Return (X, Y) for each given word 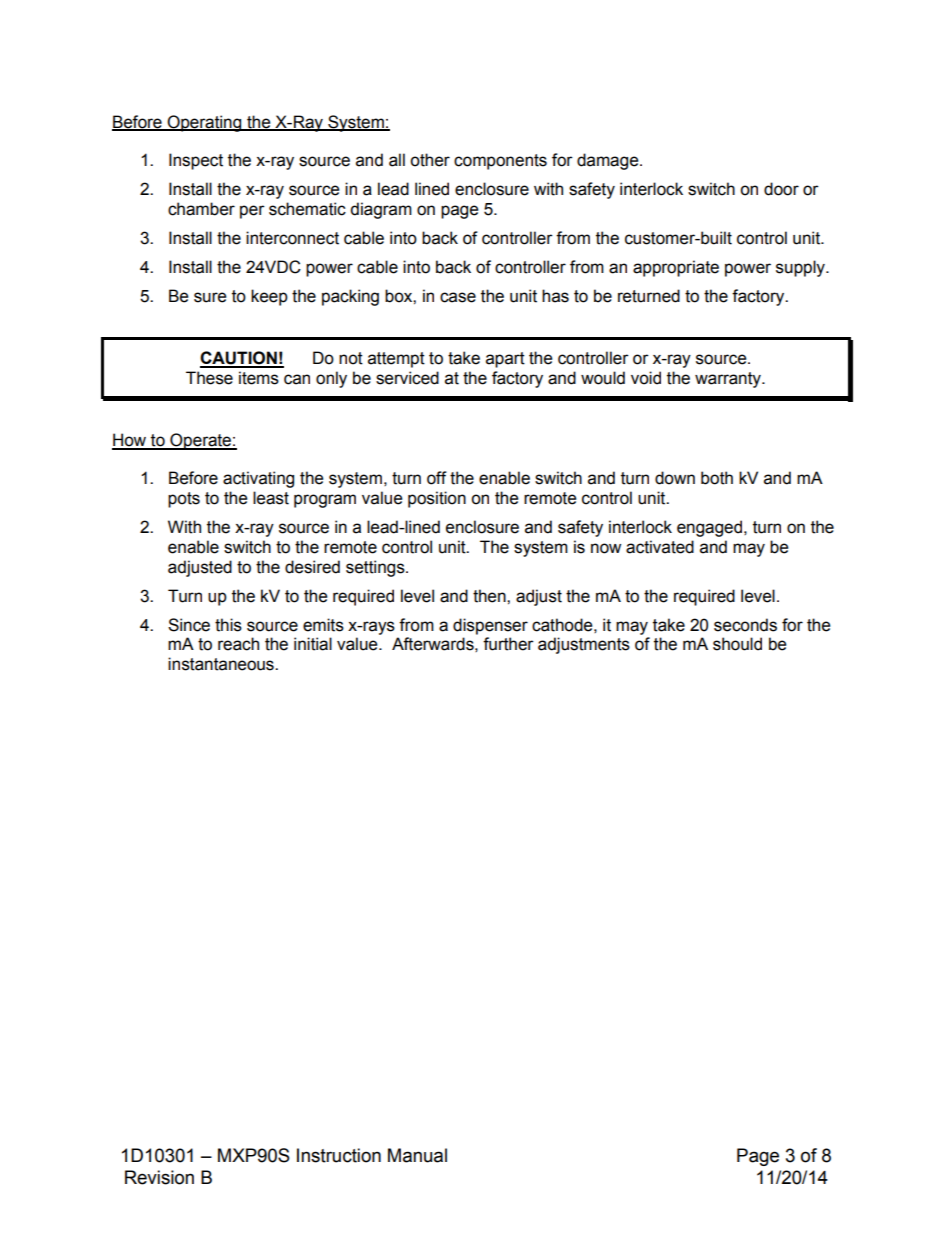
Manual (417, 1155)
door (781, 189)
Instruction (339, 1155)
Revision (159, 1177)
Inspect (196, 161)
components (500, 162)
